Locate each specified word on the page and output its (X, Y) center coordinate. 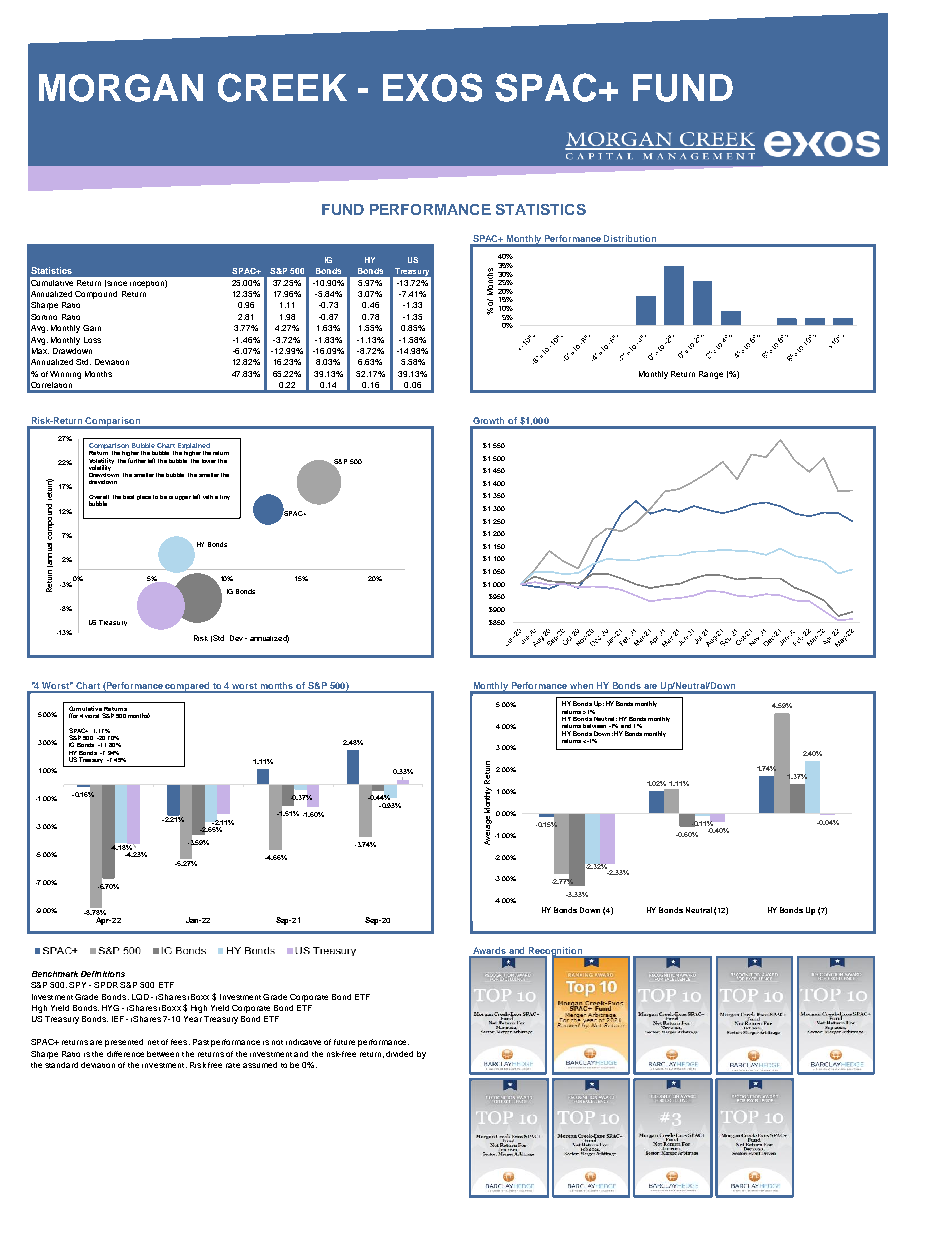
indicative (303, 1042)
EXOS (432, 87)
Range (711, 375)
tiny (225, 497)
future (344, 1042)
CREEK (282, 87)
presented (124, 1043)
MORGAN (121, 88)
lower (209, 461)
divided (399, 1054)
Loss (92, 340)
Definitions (103, 974)
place (144, 497)
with (208, 497)
